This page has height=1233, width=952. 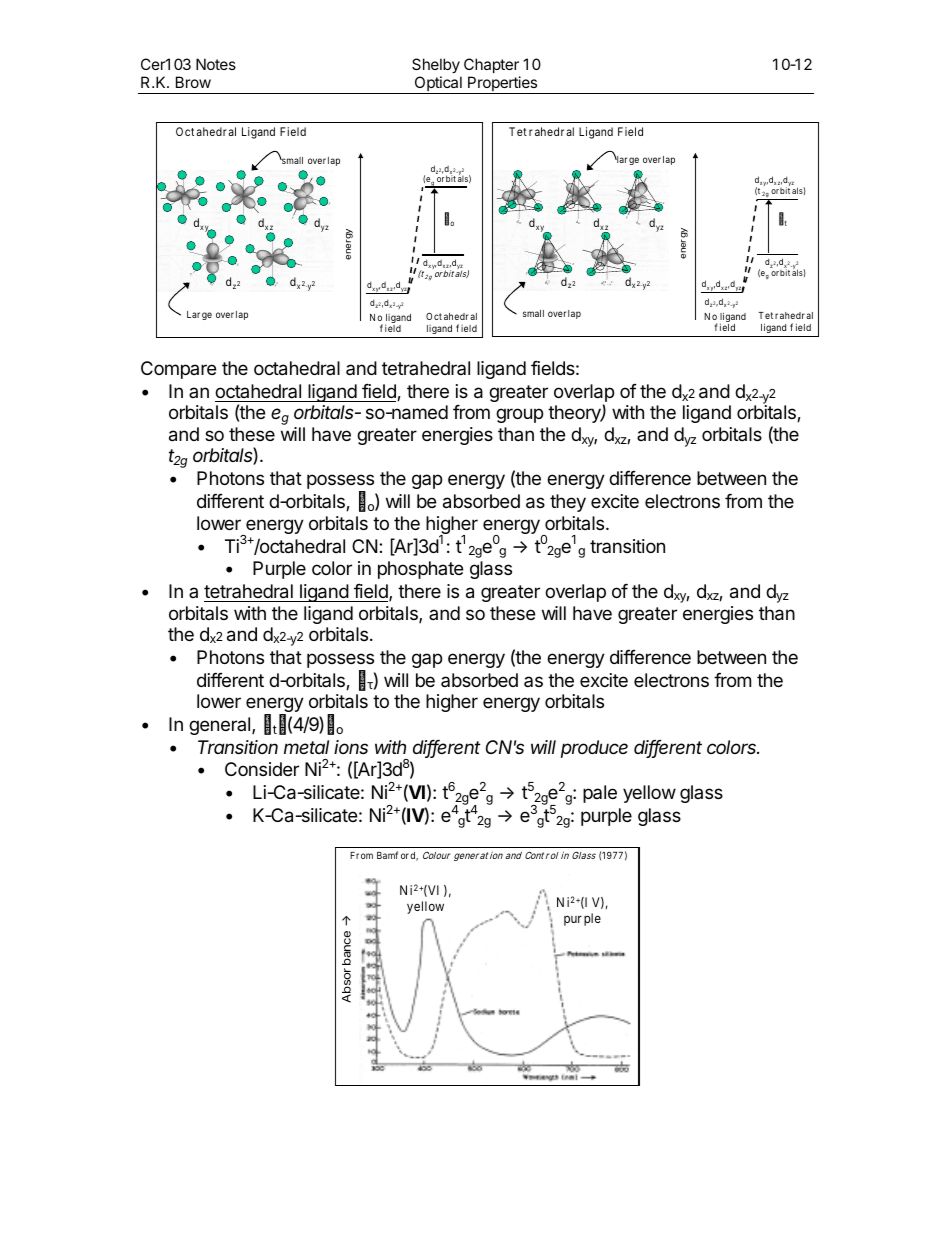 I want to click on Chapter, so click(x=491, y=65).
